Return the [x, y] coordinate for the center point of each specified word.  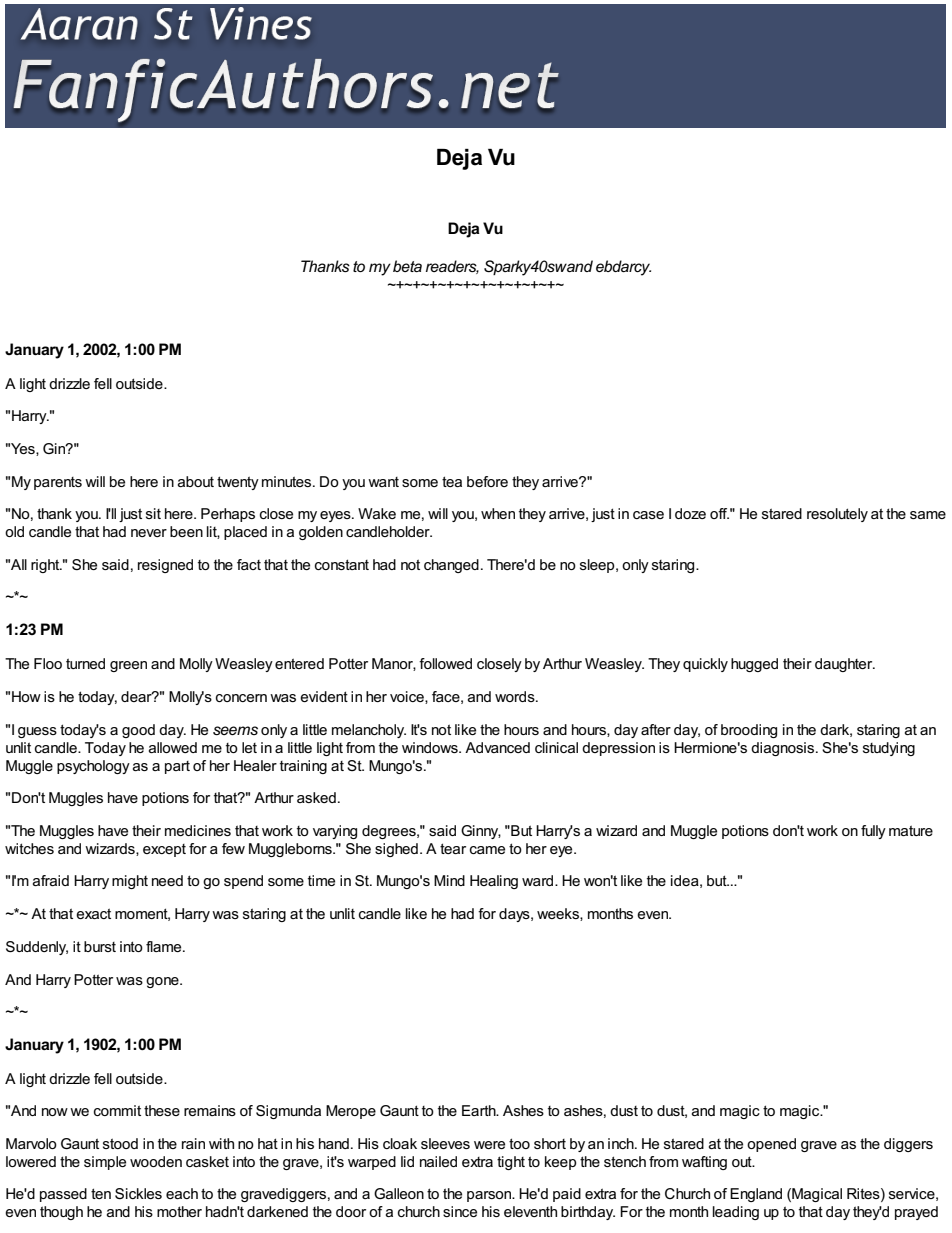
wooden [156, 1161]
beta [407, 266]
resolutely [837, 515]
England [756, 1195]
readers [452, 267]
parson [490, 1196]
